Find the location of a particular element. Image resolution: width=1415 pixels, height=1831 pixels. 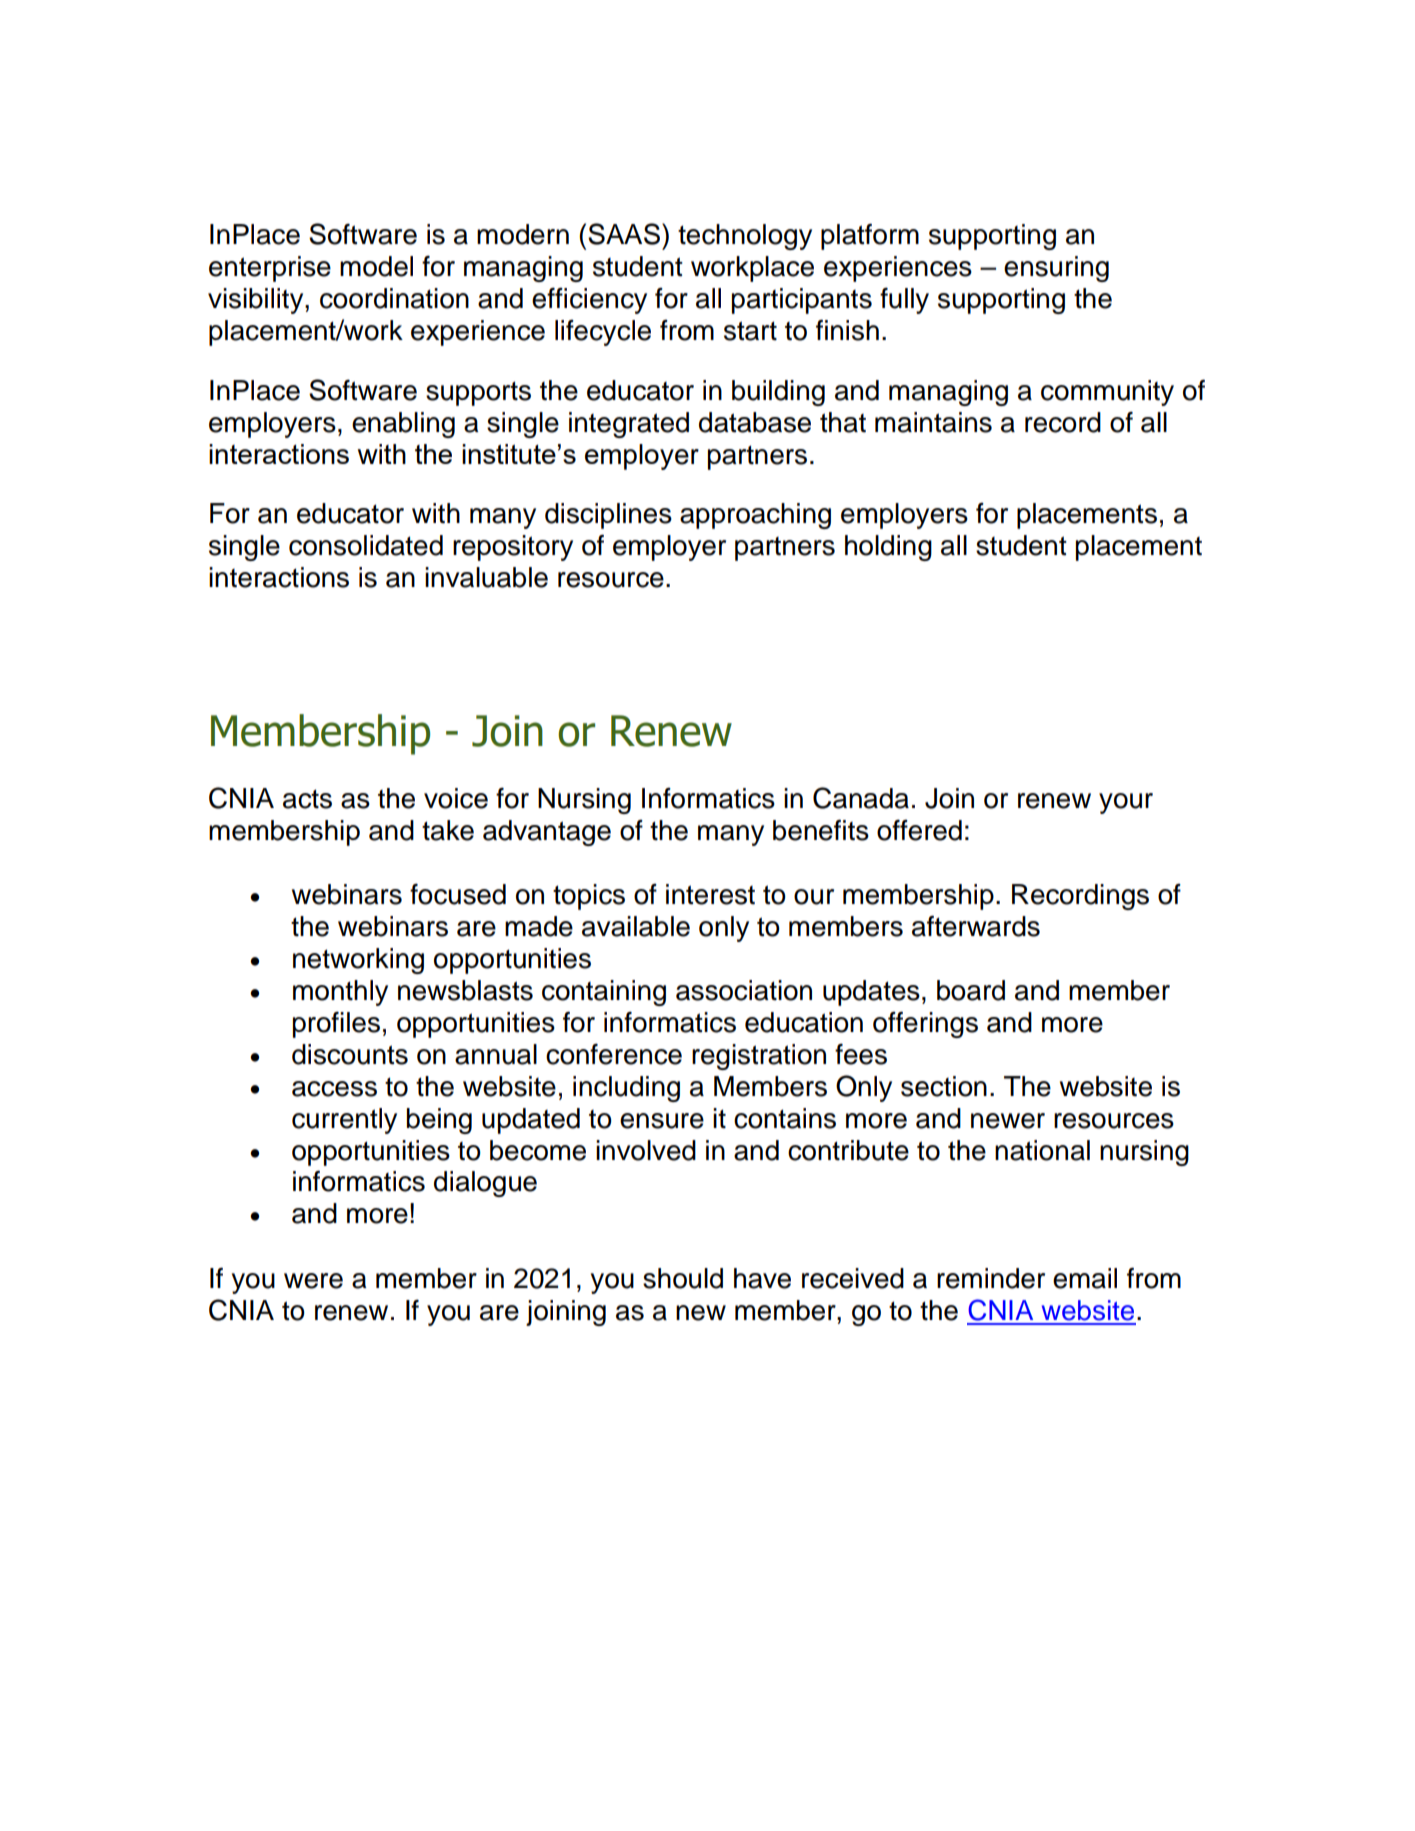

technology is located at coordinates (745, 237).
